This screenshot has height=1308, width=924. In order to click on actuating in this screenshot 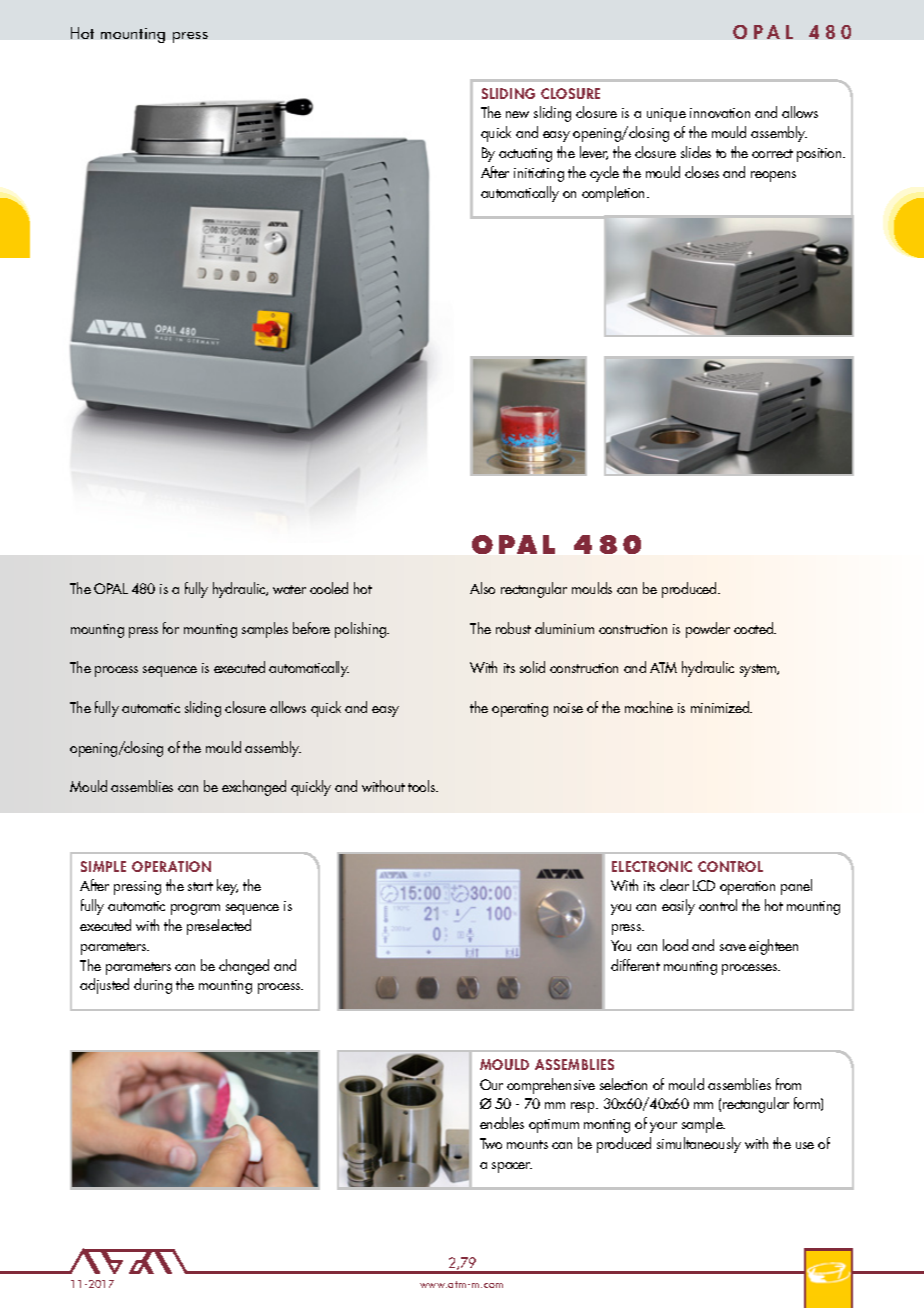, I will do `click(525, 155)`.
